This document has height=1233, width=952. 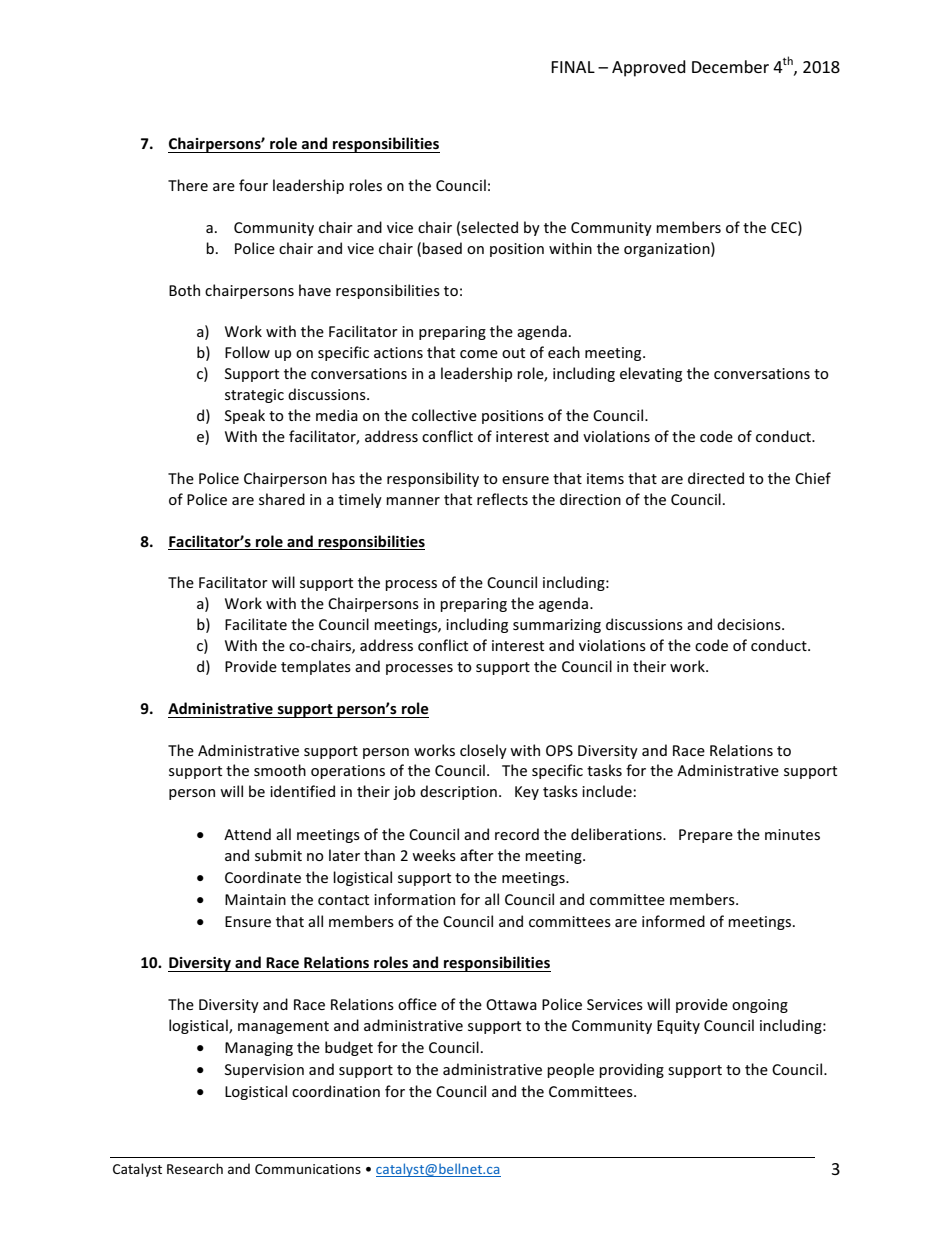 I want to click on FINAL, so click(x=573, y=67).
